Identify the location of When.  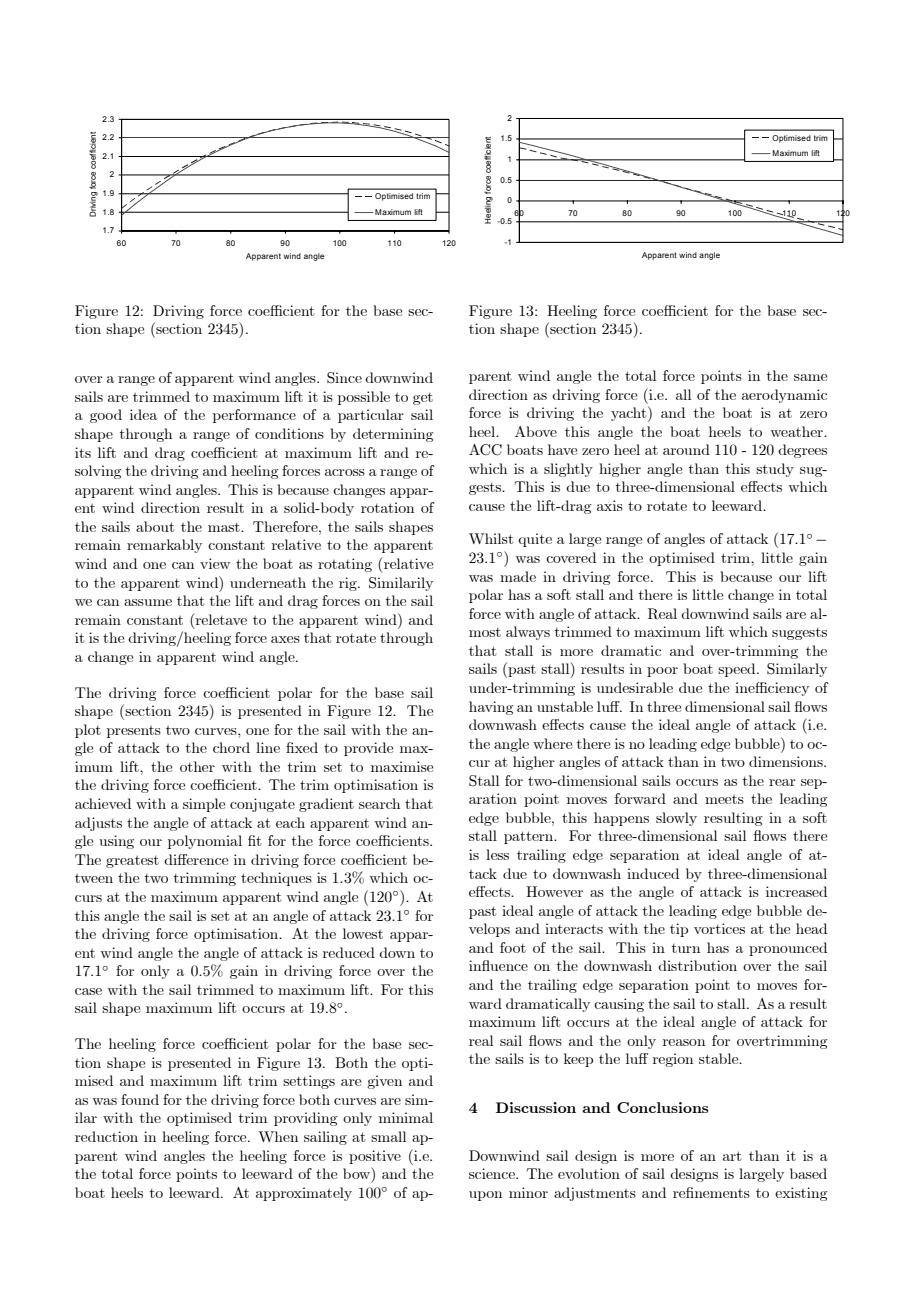
(278, 1136).
